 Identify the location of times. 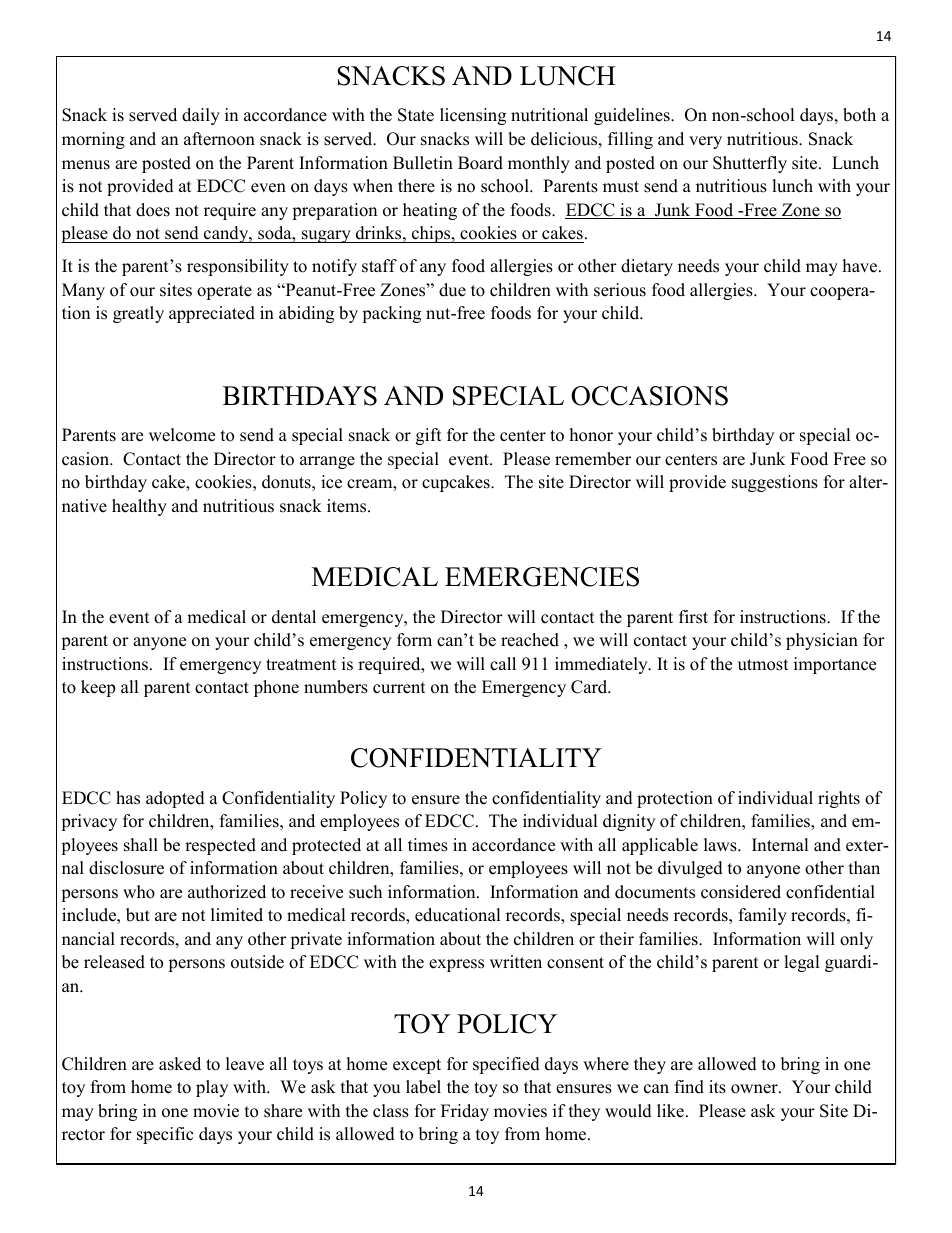
(428, 845).
